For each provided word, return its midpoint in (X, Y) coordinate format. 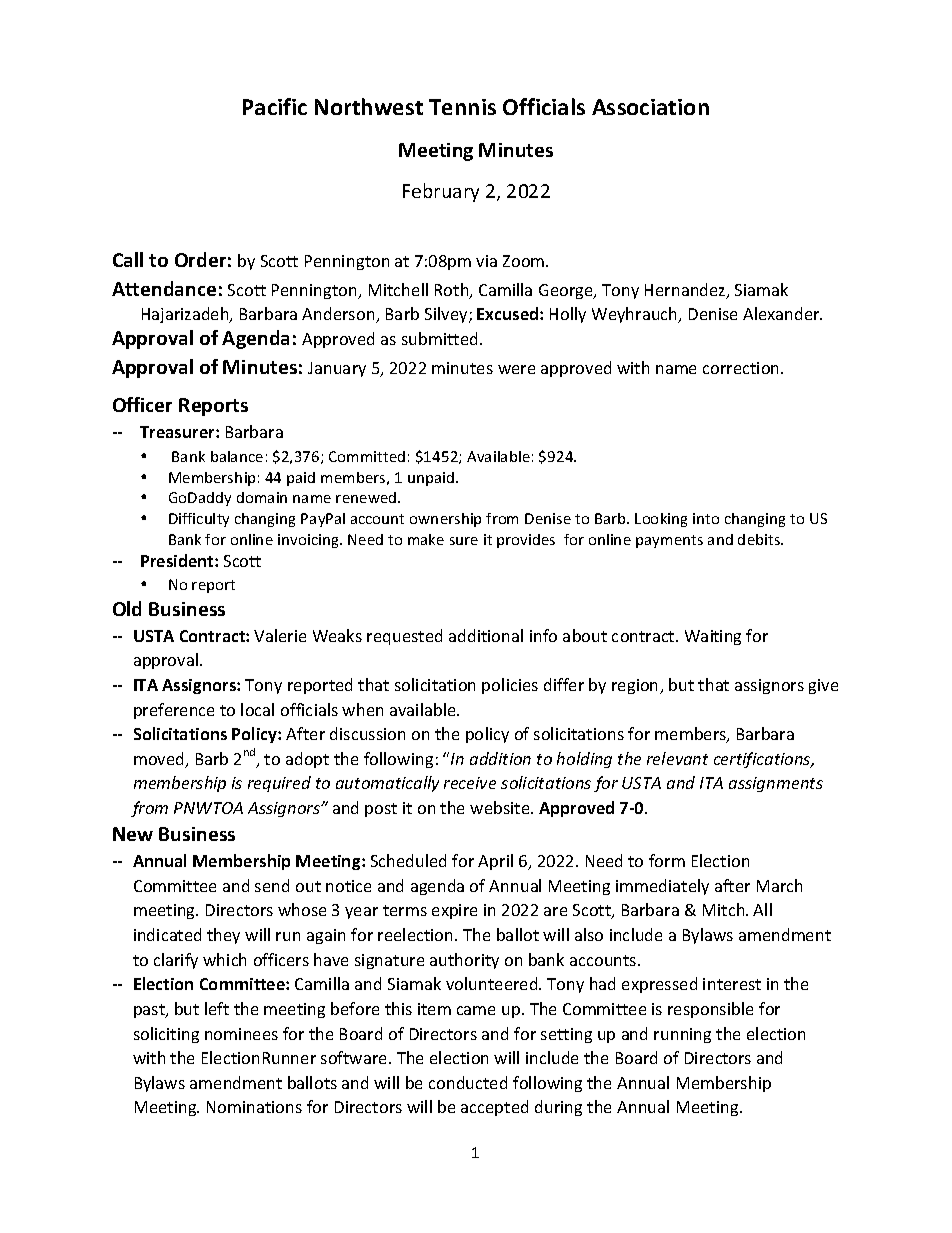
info (543, 635)
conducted (468, 1082)
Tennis (462, 107)
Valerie (280, 635)
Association (650, 107)
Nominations (254, 1107)
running (682, 1035)
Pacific (275, 106)
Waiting (713, 637)
